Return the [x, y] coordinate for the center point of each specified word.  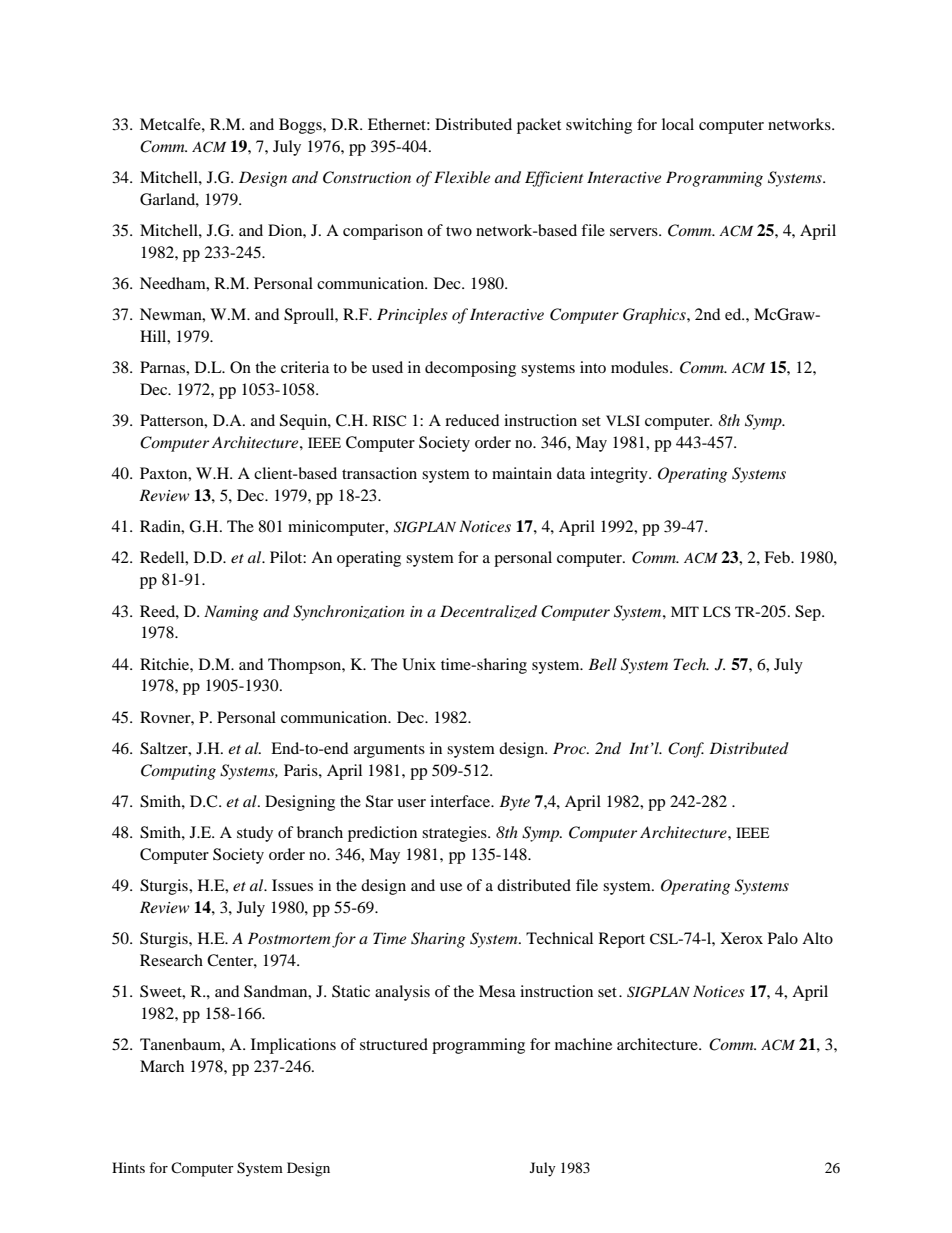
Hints [128, 1167]
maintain [522, 473]
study [255, 834]
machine [583, 1044]
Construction [367, 177]
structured [394, 1044]
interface [461, 801]
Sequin [304, 422]
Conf [686, 750]
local [678, 124]
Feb [778, 557]
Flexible [462, 177]
